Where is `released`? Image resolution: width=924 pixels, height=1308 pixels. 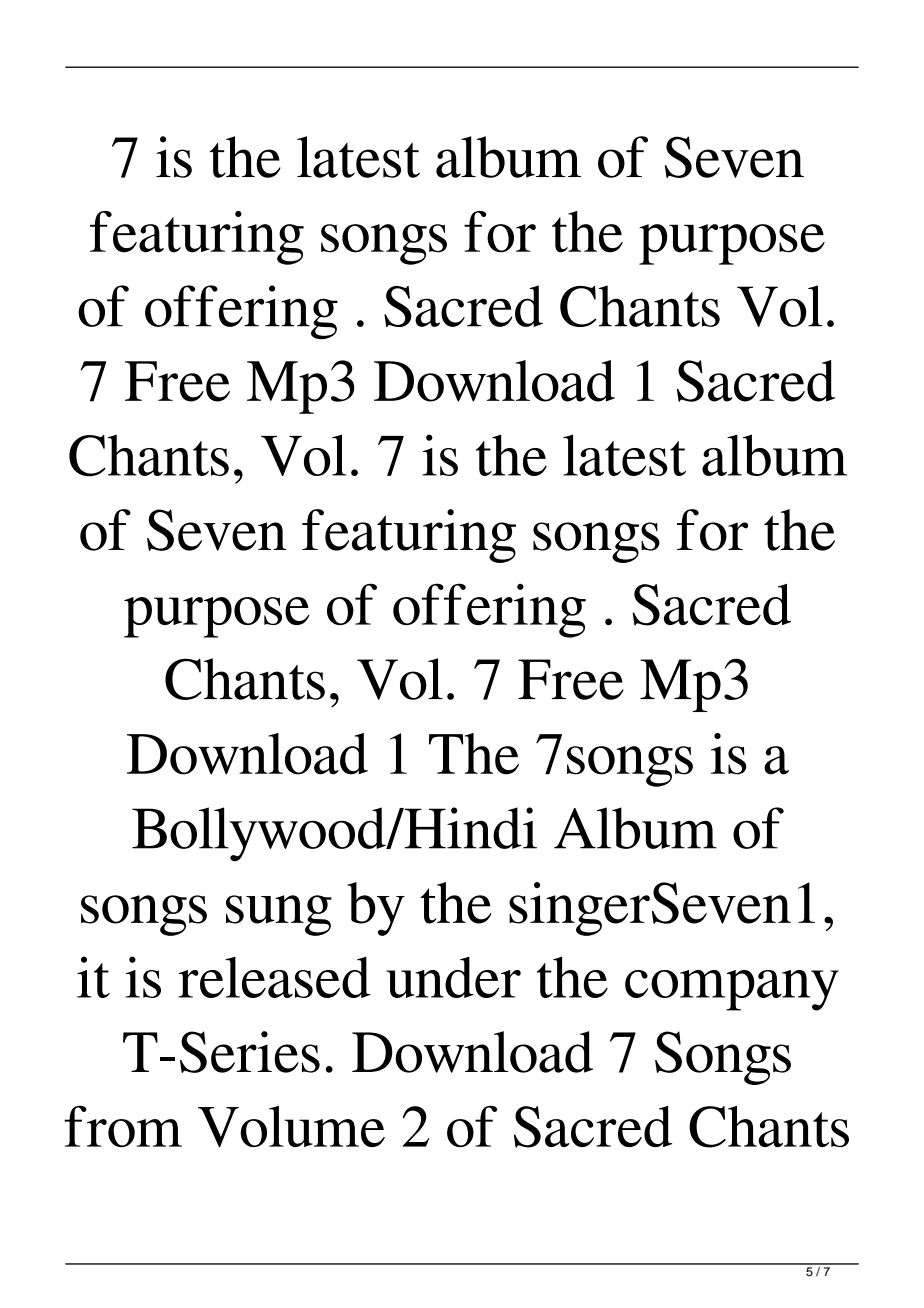 released is located at coordinates (274, 977).
